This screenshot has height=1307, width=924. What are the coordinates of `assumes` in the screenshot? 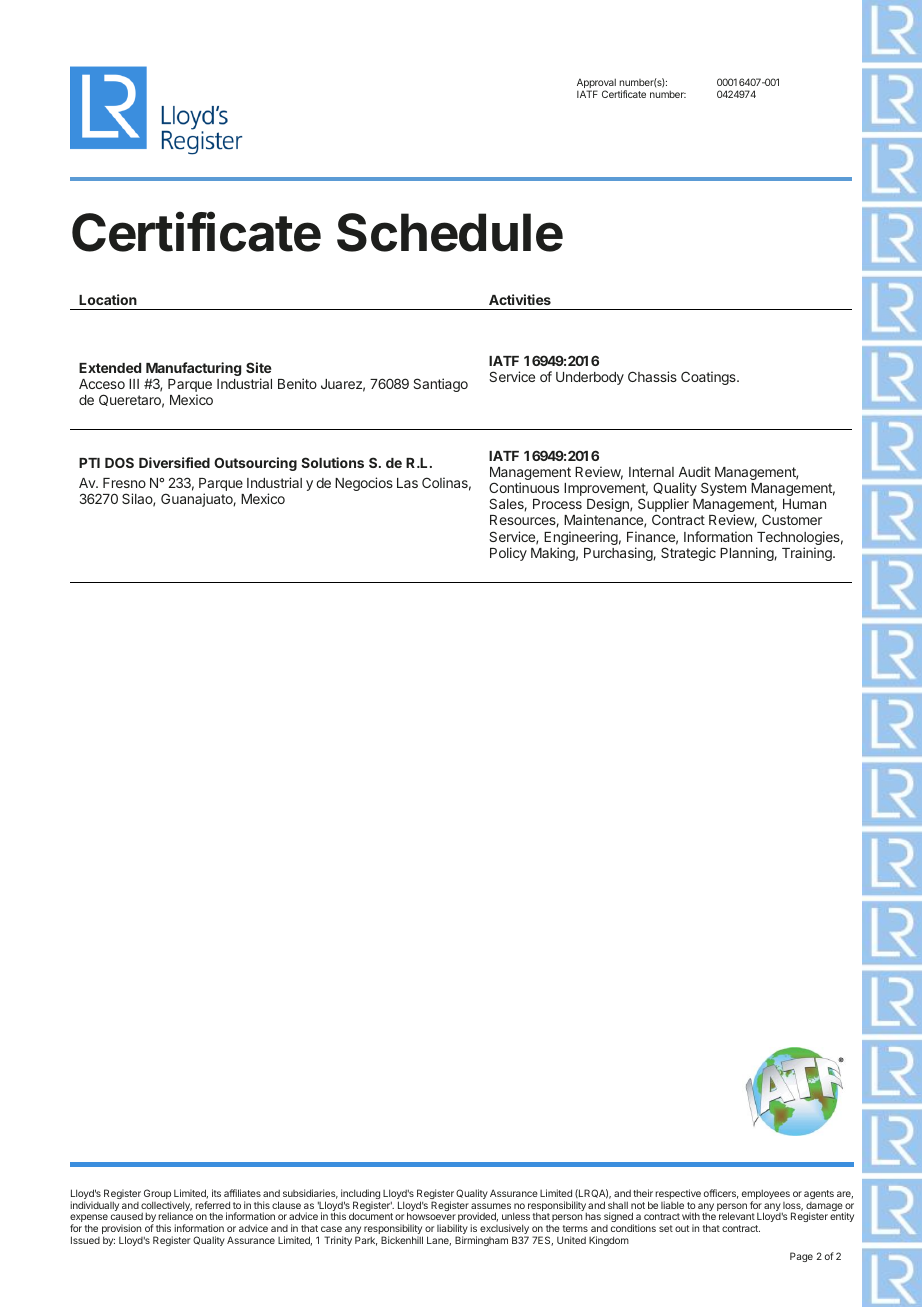 It's located at (491, 1206).
